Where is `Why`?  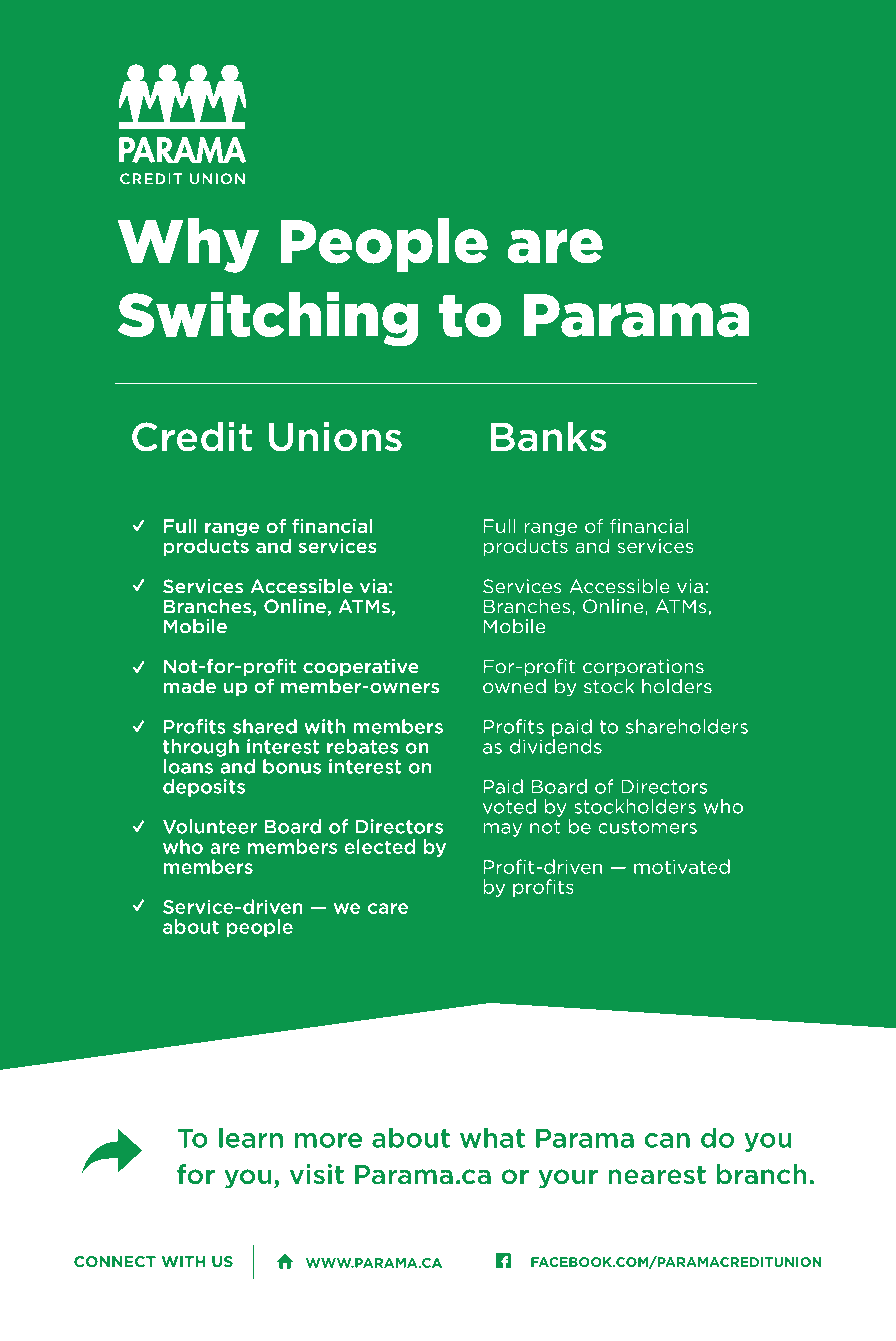 Why is located at coordinates (188, 245).
